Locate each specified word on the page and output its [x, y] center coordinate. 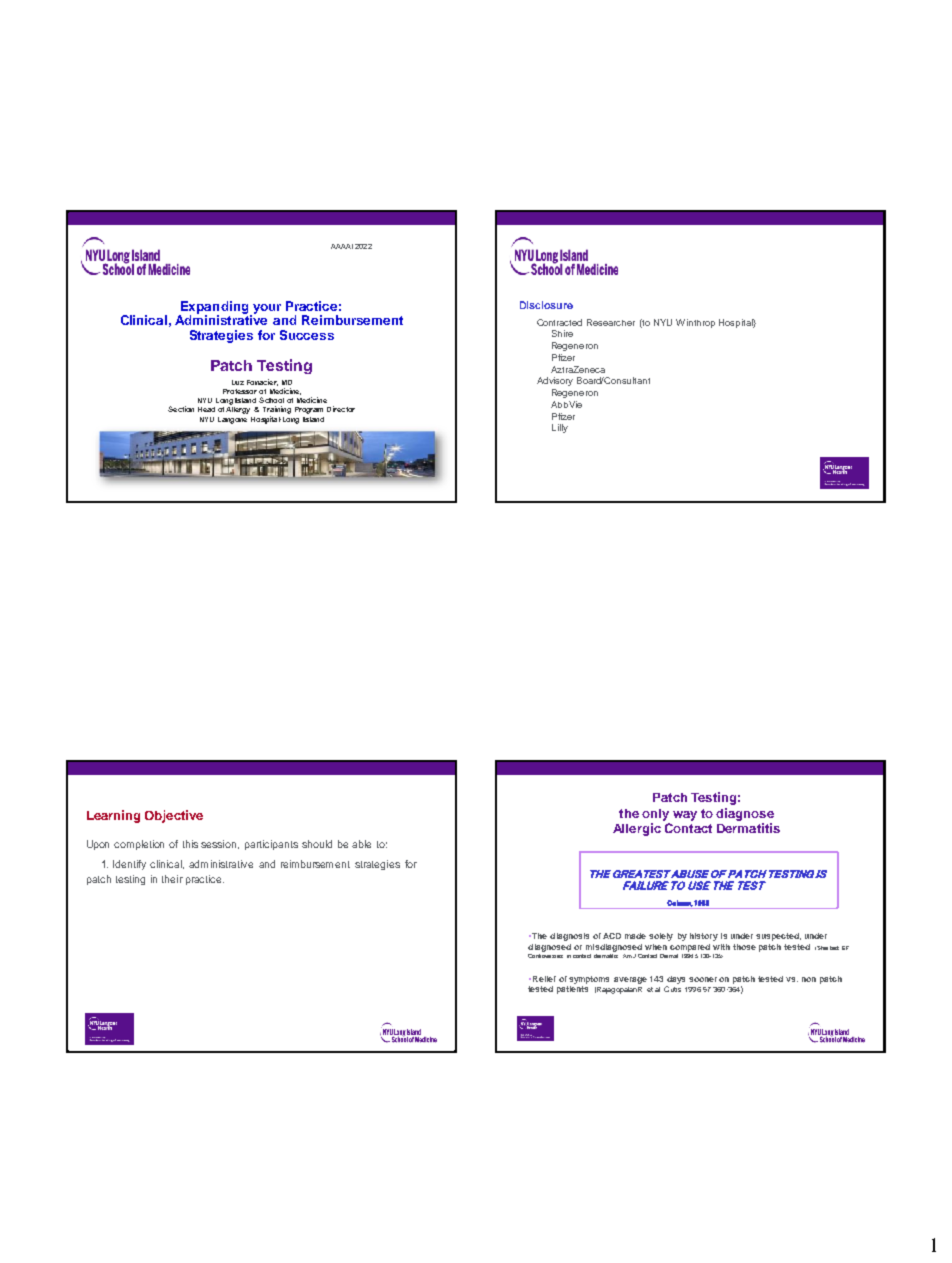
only [655, 815]
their [172, 879]
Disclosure [546, 305]
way [685, 816]
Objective [174, 816]
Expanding [215, 309]
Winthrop [695, 323]
